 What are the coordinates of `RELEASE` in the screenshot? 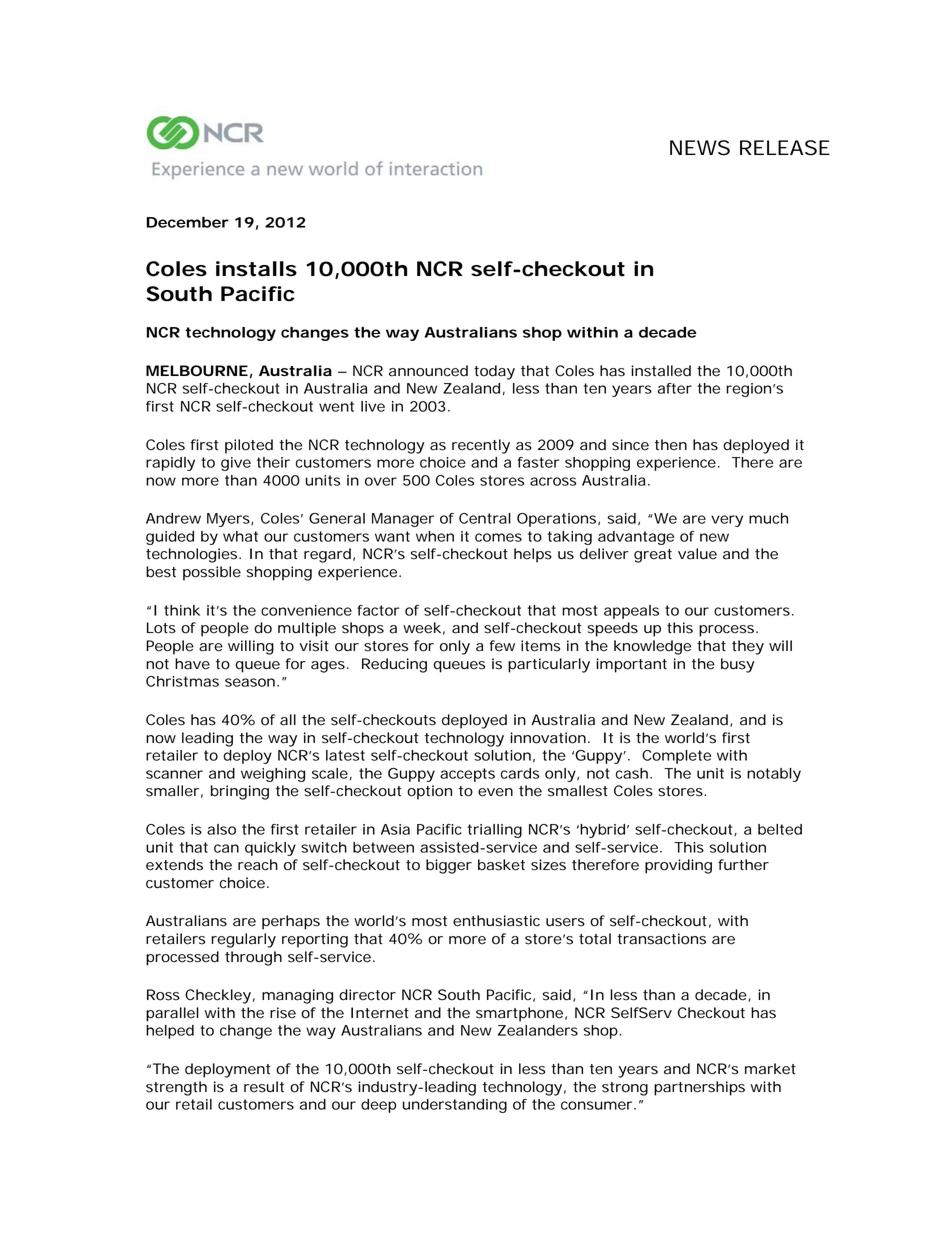 It's located at (785, 148).
